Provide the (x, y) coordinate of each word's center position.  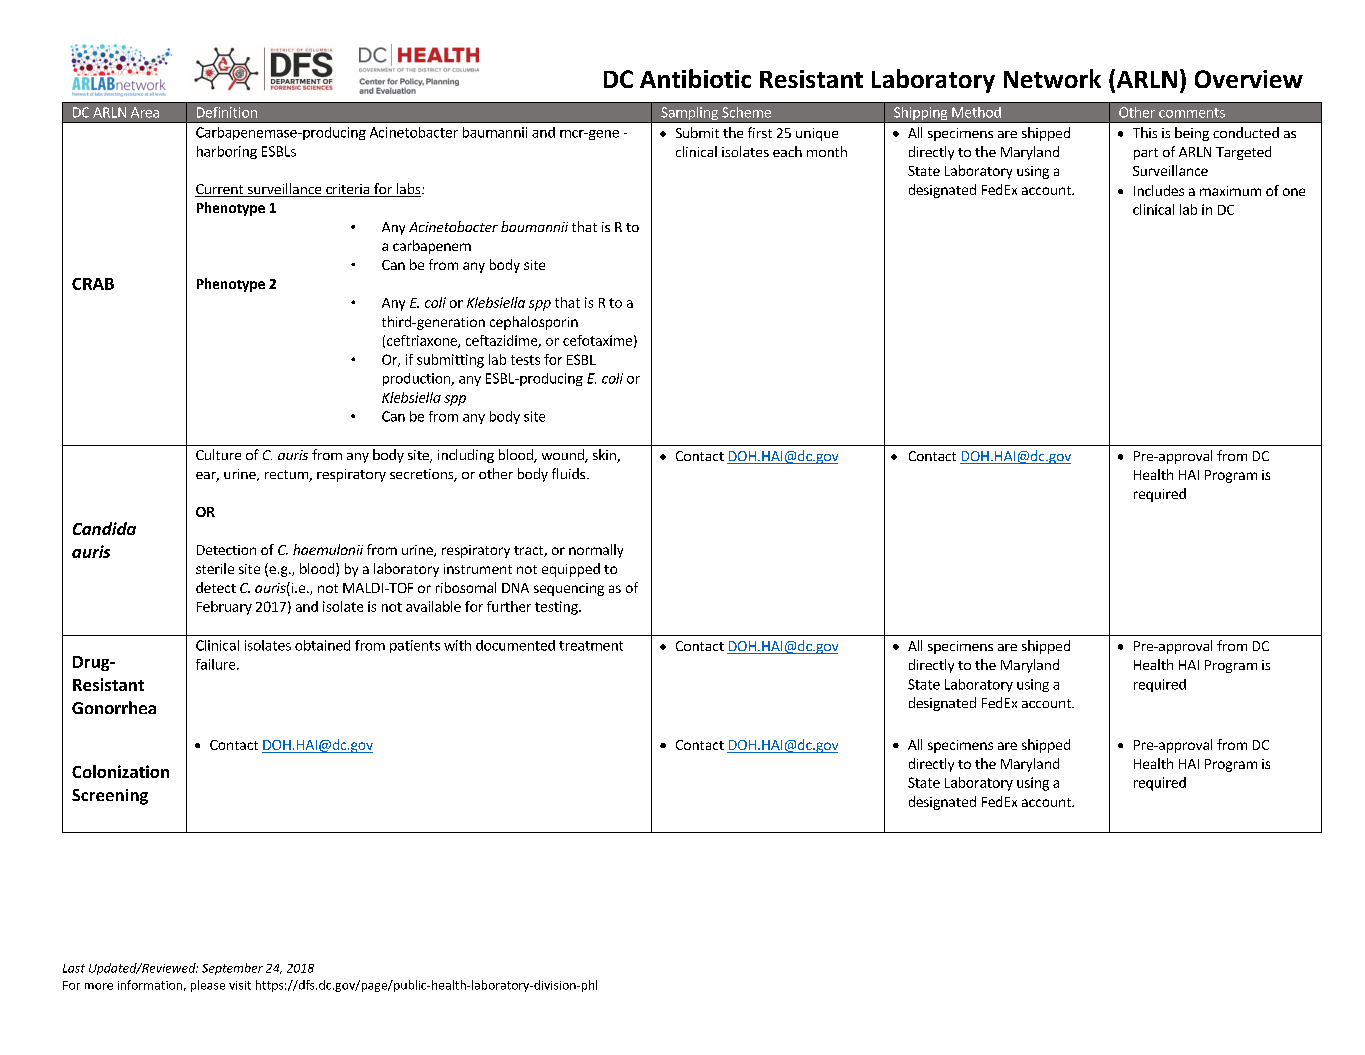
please (208, 986)
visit (240, 985)
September (232, 969)
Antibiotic (695, 78)
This (1145, 132)
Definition (227, 112)
